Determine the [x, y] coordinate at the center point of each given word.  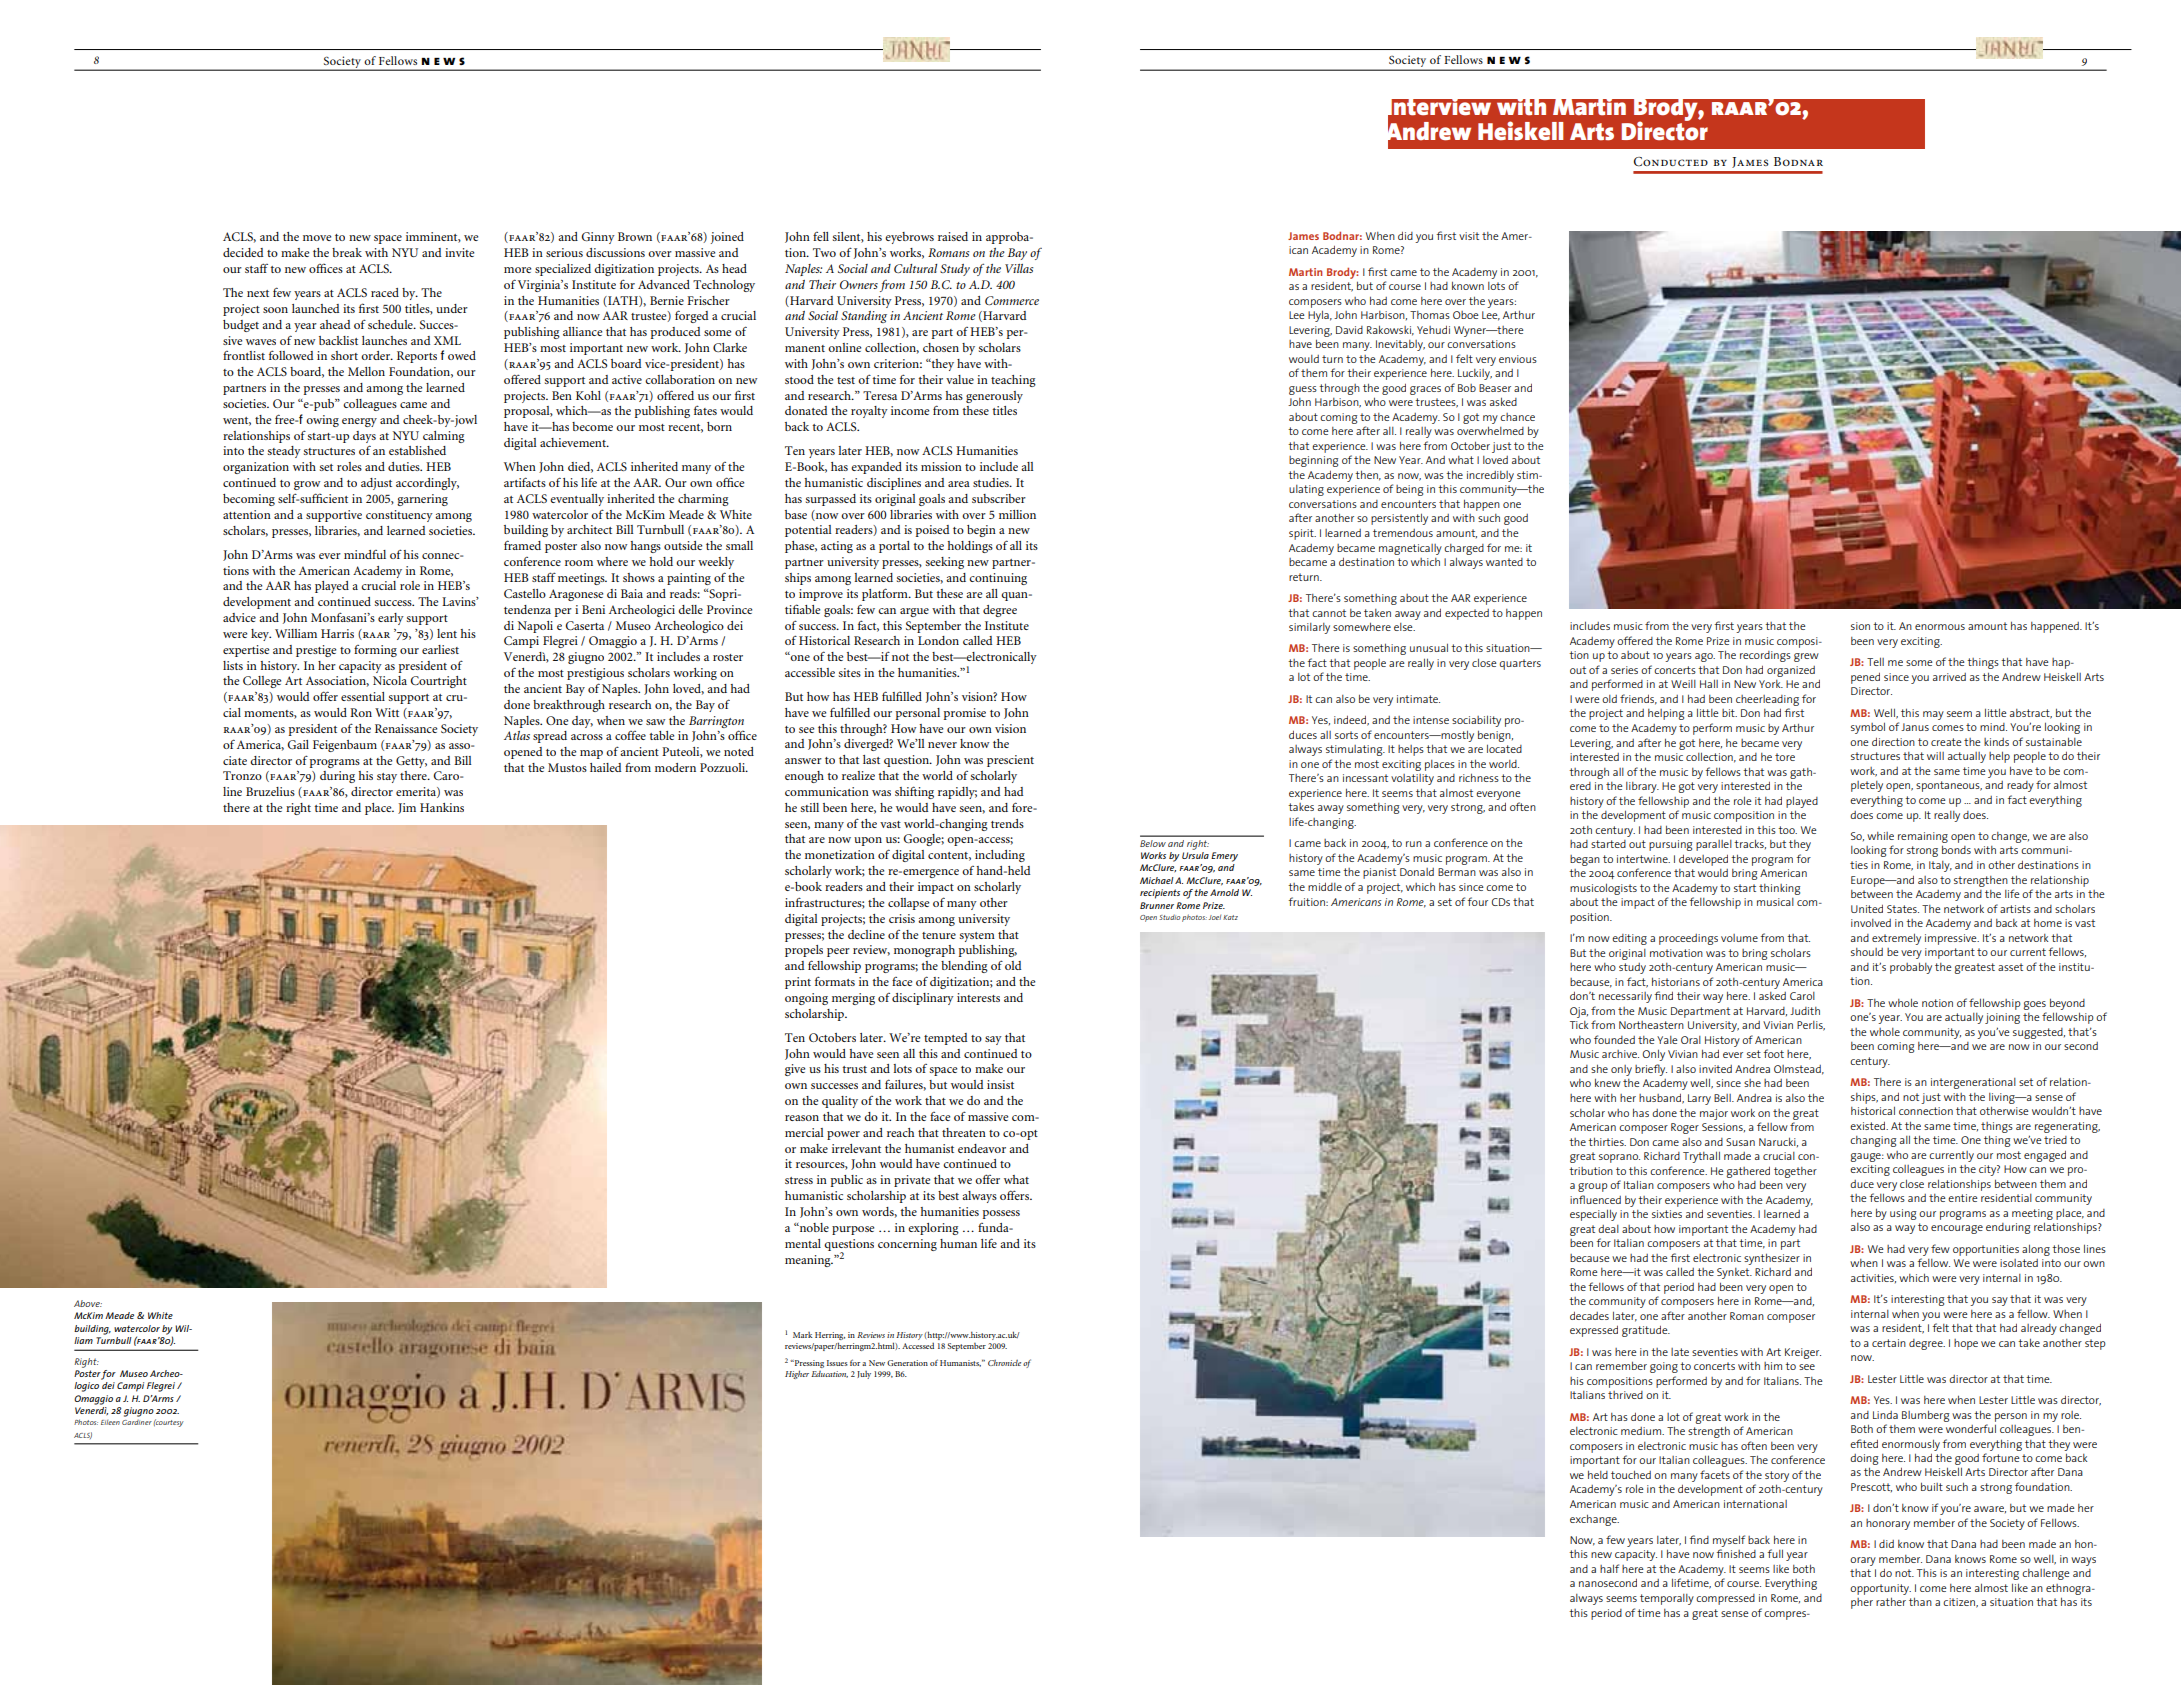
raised [953, 236]
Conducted [1671, 162]
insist [1000, 1084]
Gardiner [137, 1422]
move [317, 238]
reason [802, 1118]
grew [1806, 657]
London [938, 640]
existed [1868, 1125]
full [1775, 1553]
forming [375, 651]
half [1609, 1568]
